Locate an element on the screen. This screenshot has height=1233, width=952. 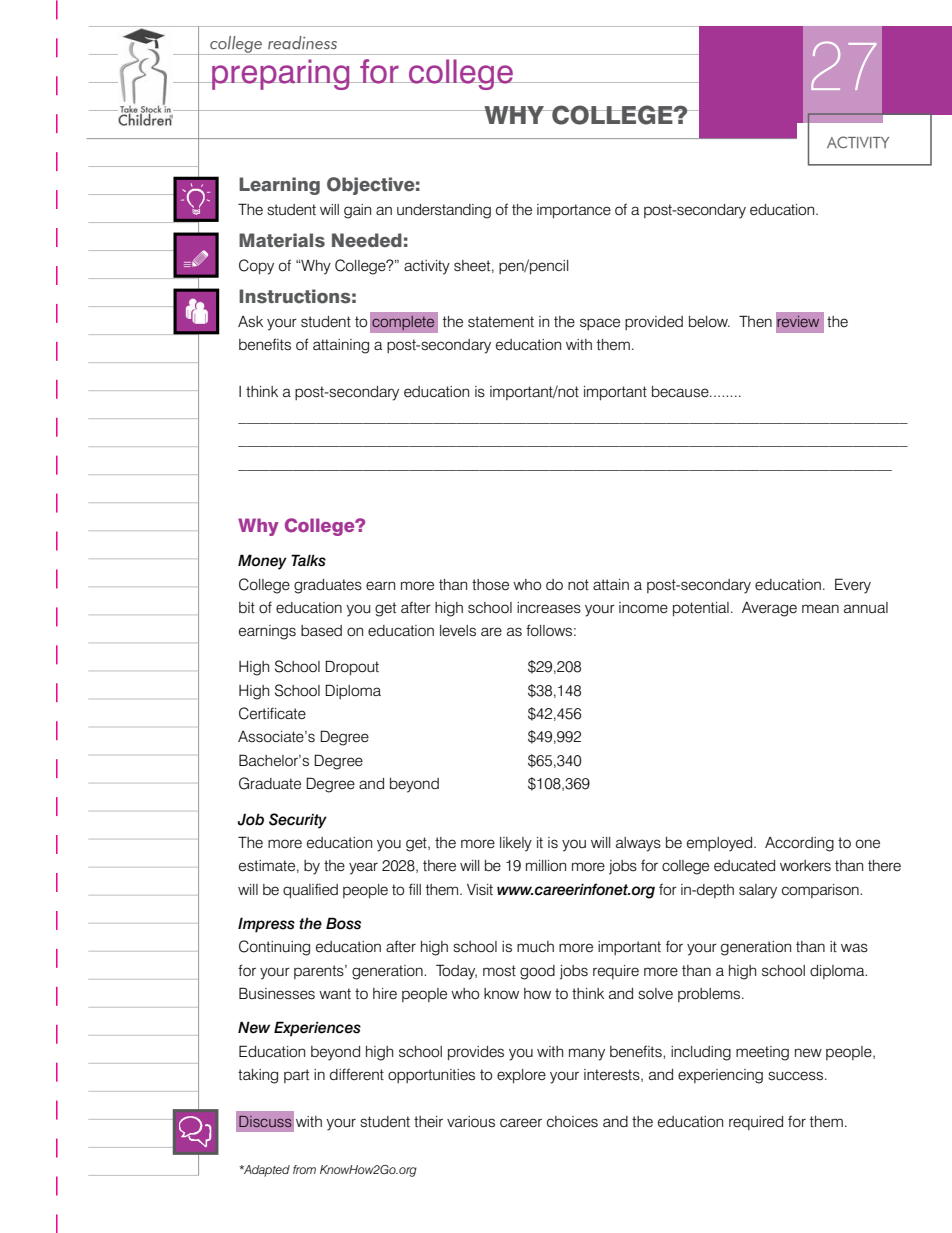
below is located at coordinates (709, 322).
